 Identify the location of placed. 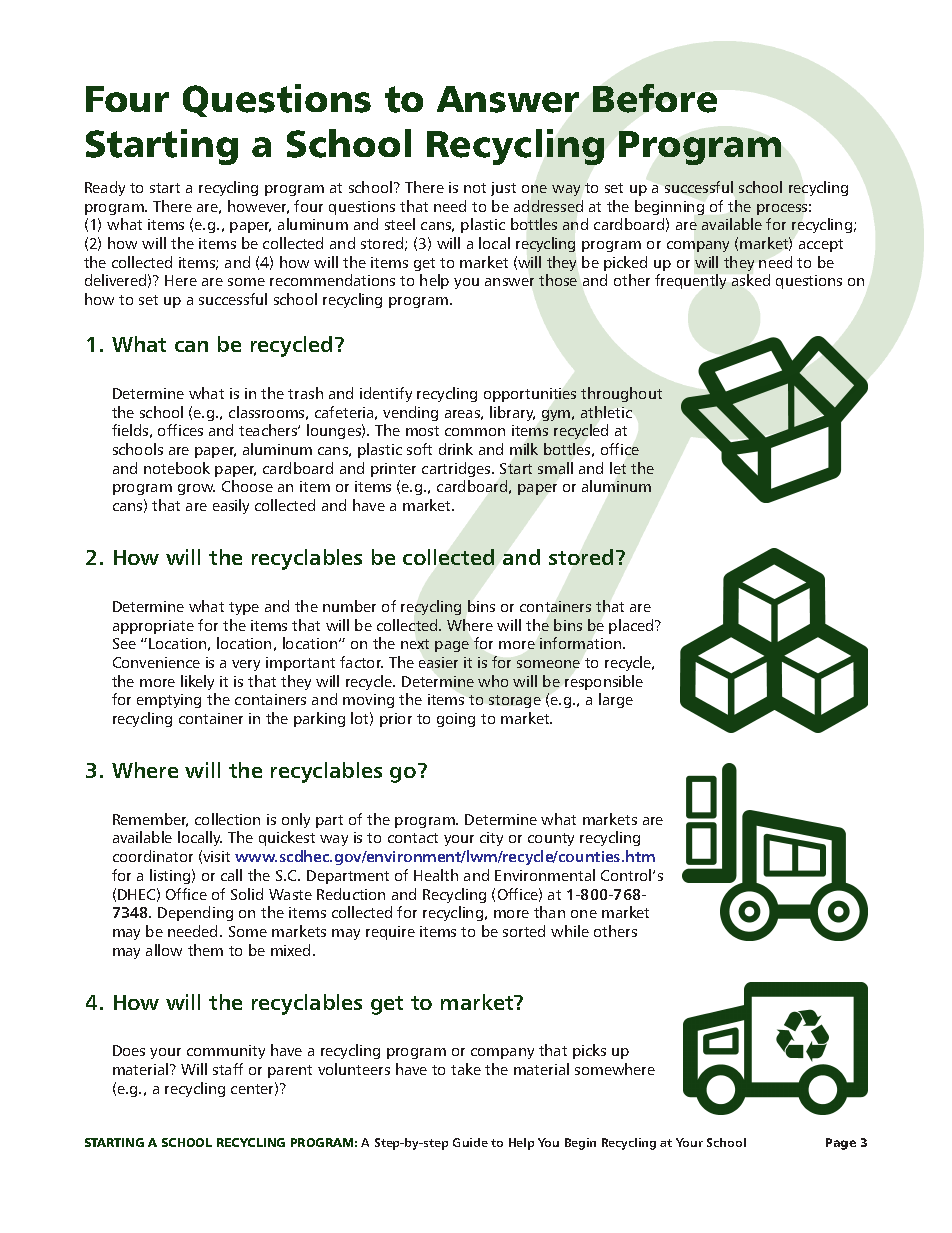
(632, 626).
